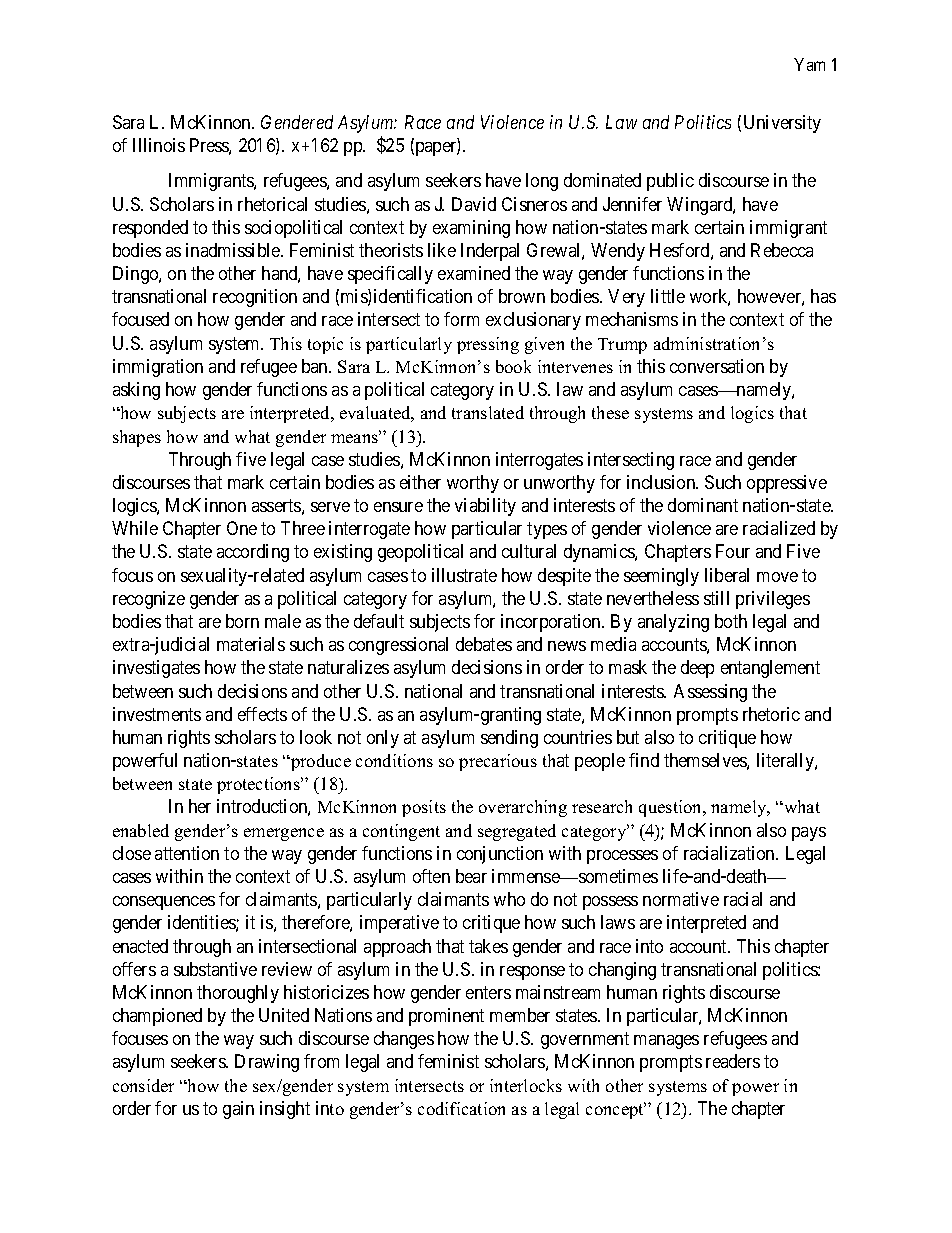 The width and height of the image is (952, 1233). What do you see at coordinates (242, 621) in the image?
I see `born` at bounding box center [242, 621].
